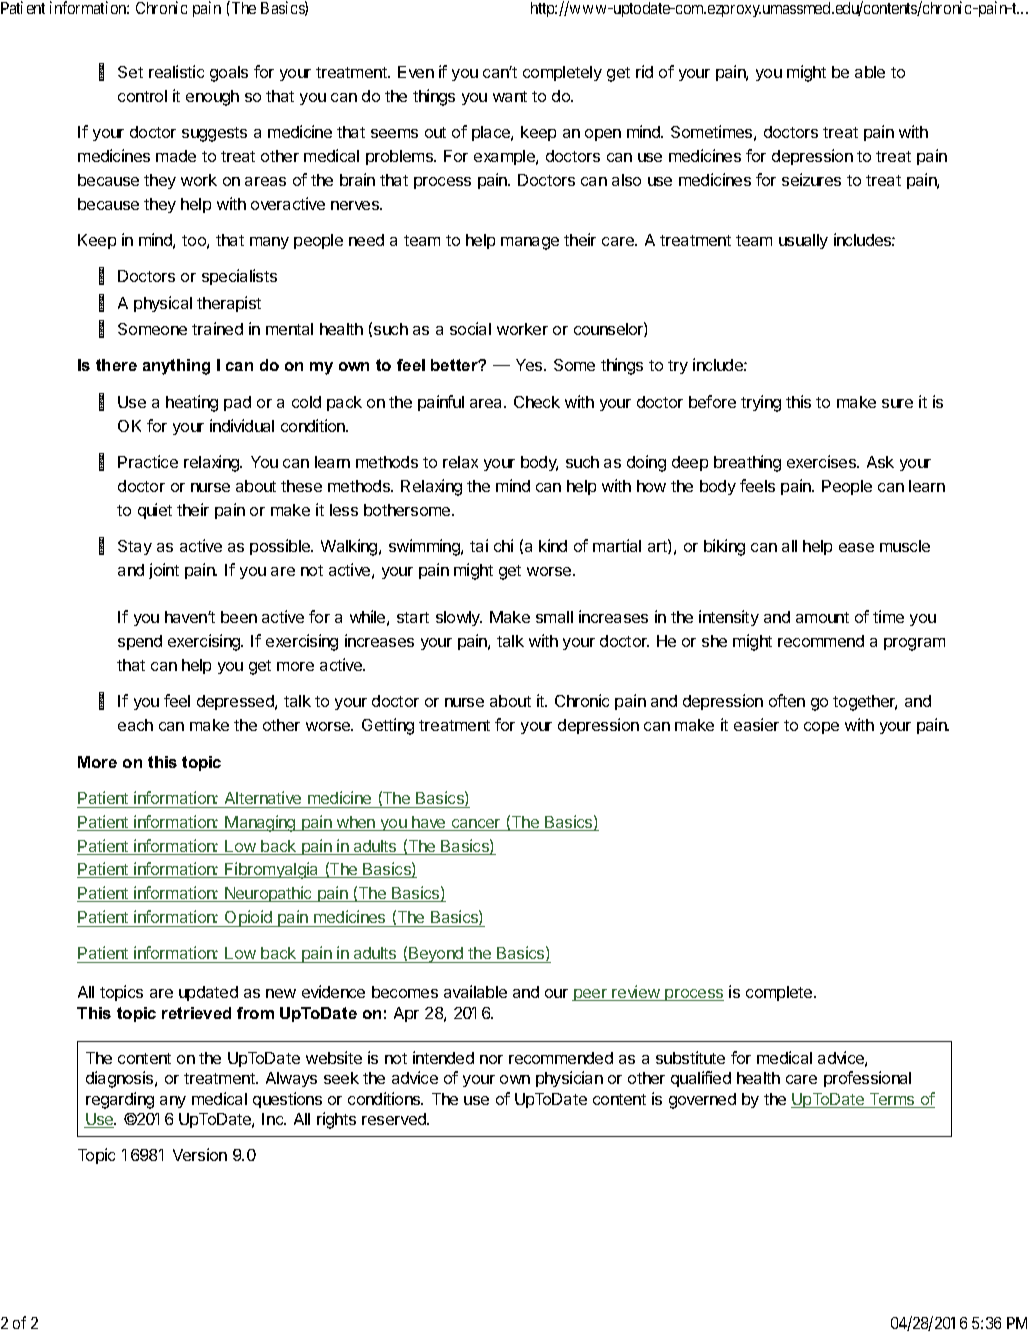  What do you see at coordinates (822, 617) in the image?
I see `amount` at bounding box center [822, 617].
